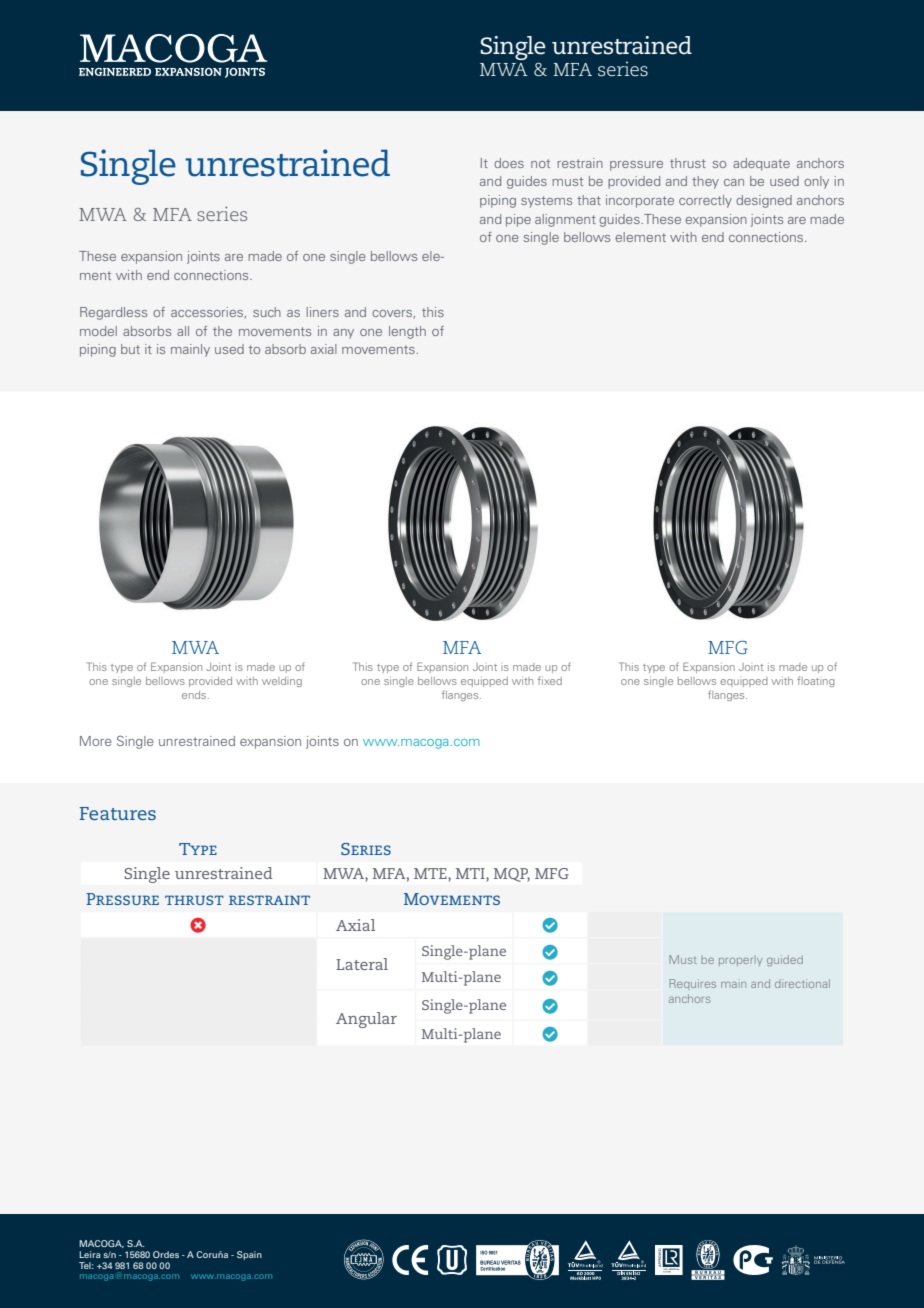 The width and height of the page is (924, 1308). I want to click on accessories, so click(208, 313).
